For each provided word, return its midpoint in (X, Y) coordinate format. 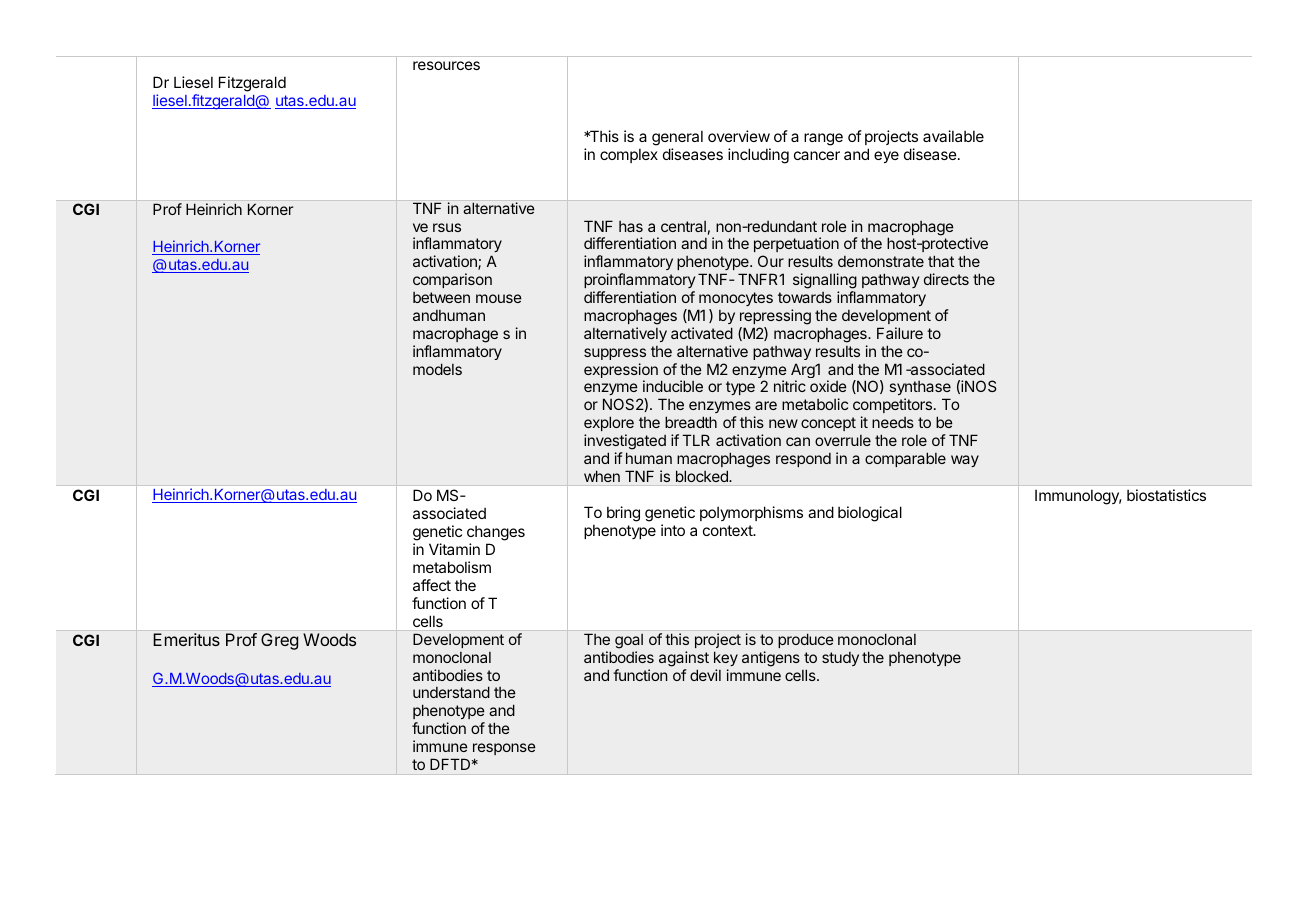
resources (446, 65)
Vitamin (454, 549)
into (673, 530)
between (441, 297)
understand (451, 692)
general (677, 138)
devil (705, 675)
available (953, 136)
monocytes (736, 299)
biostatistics (1166, 495)
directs (946, 279)
